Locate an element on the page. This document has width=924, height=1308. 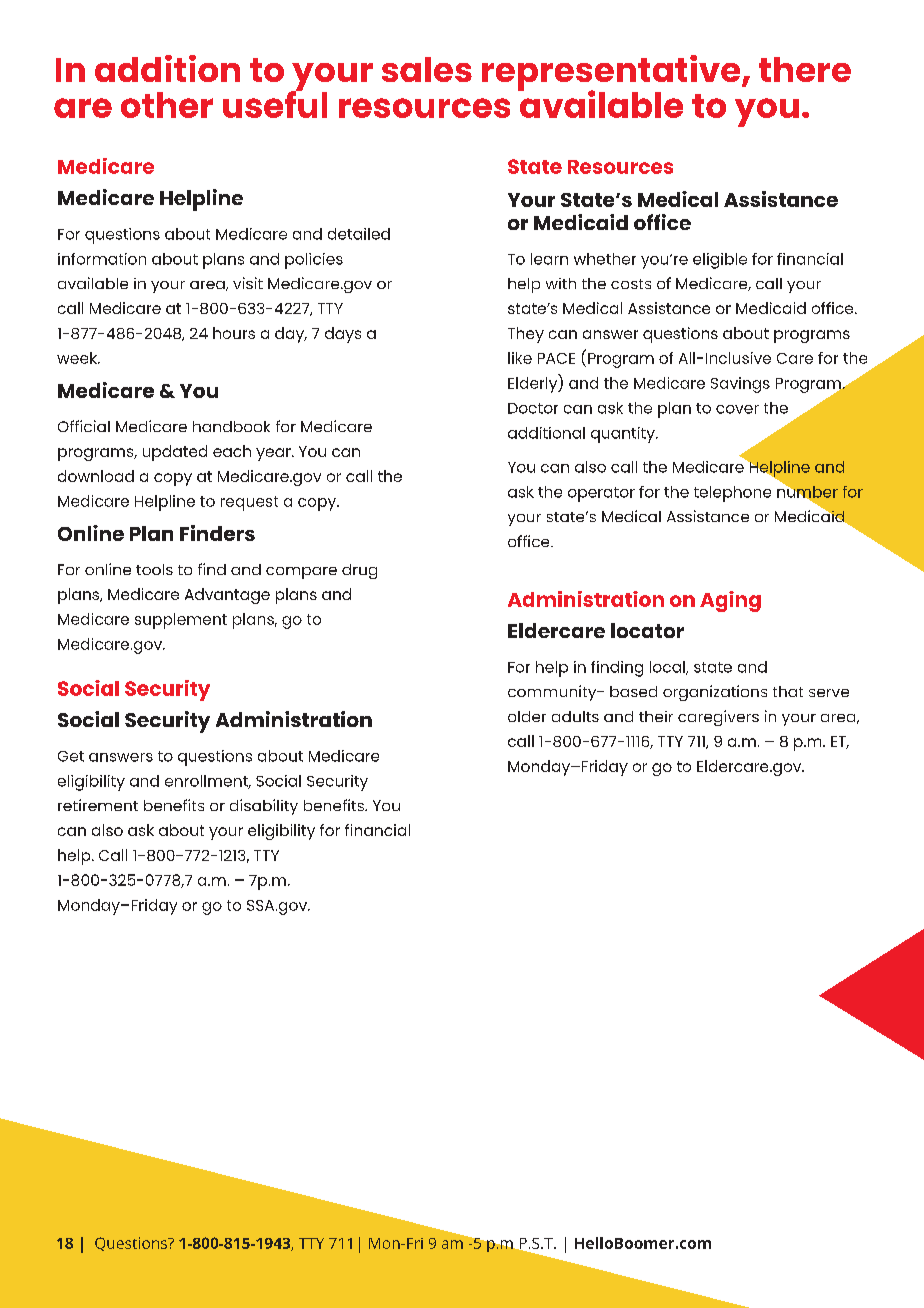
tools is located at coordinates (154, 569).
